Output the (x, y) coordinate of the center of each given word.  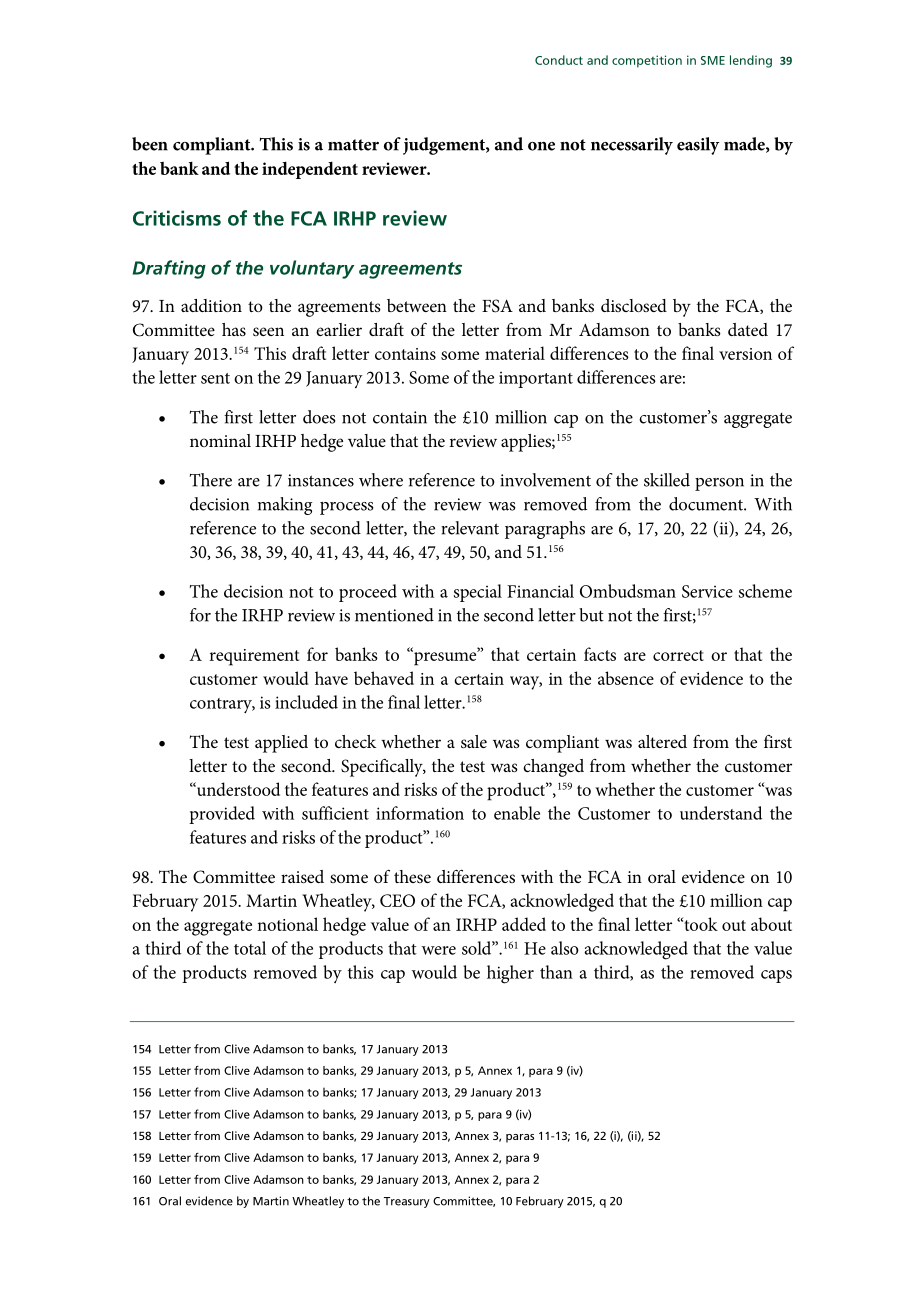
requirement (254, 657)
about (771, 924)
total (250, 948)
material (515, 353)
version (745, 354)
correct (678, 655)
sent (215, 378)
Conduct (559, 60)
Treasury (407, 1202)
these (412, 876)
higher (510, 974)
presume (445, 658)
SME (713, 60)
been (150, 144)
